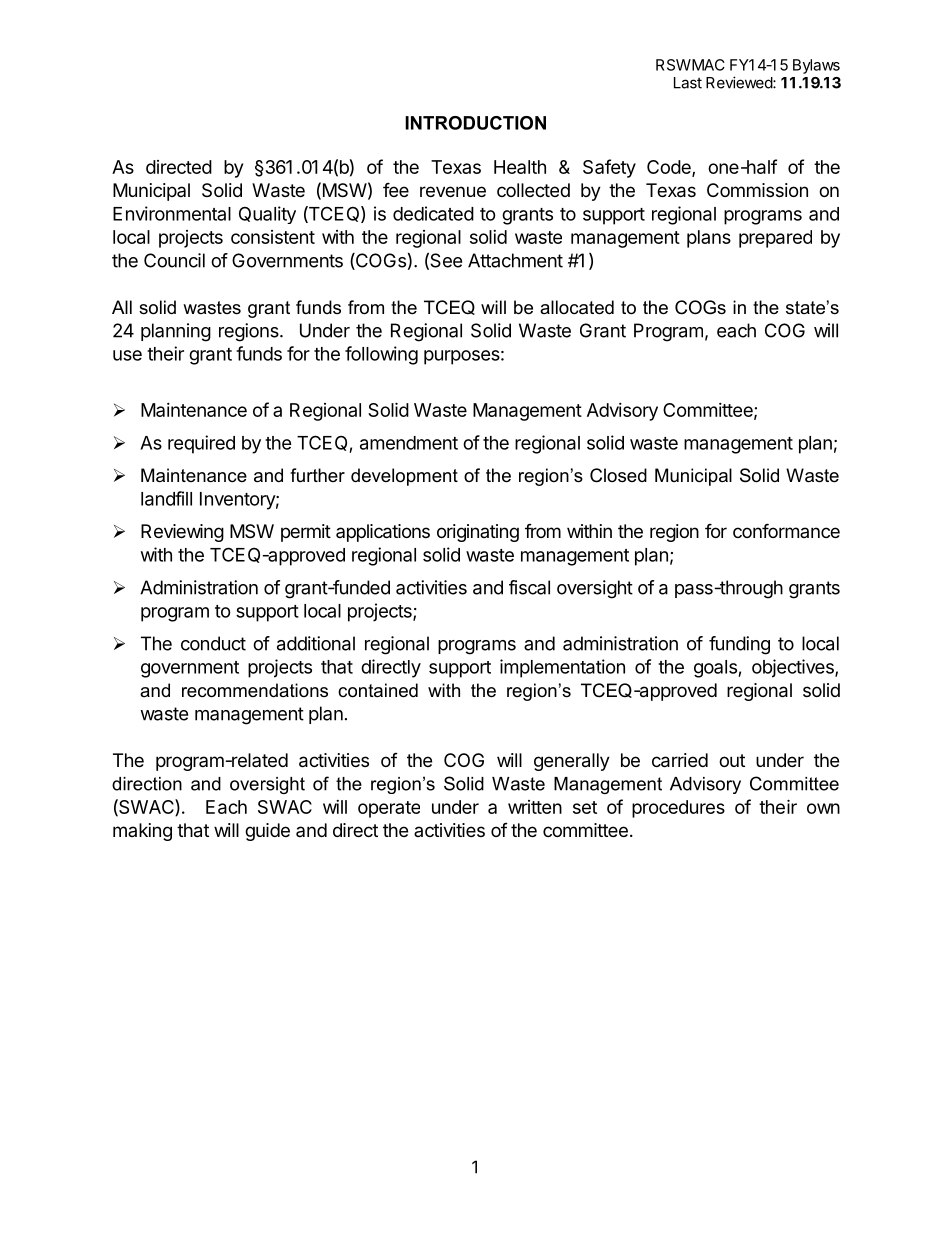 This screenshot has width=952, height=1233. I want to click on guide, so click(267, 832).
